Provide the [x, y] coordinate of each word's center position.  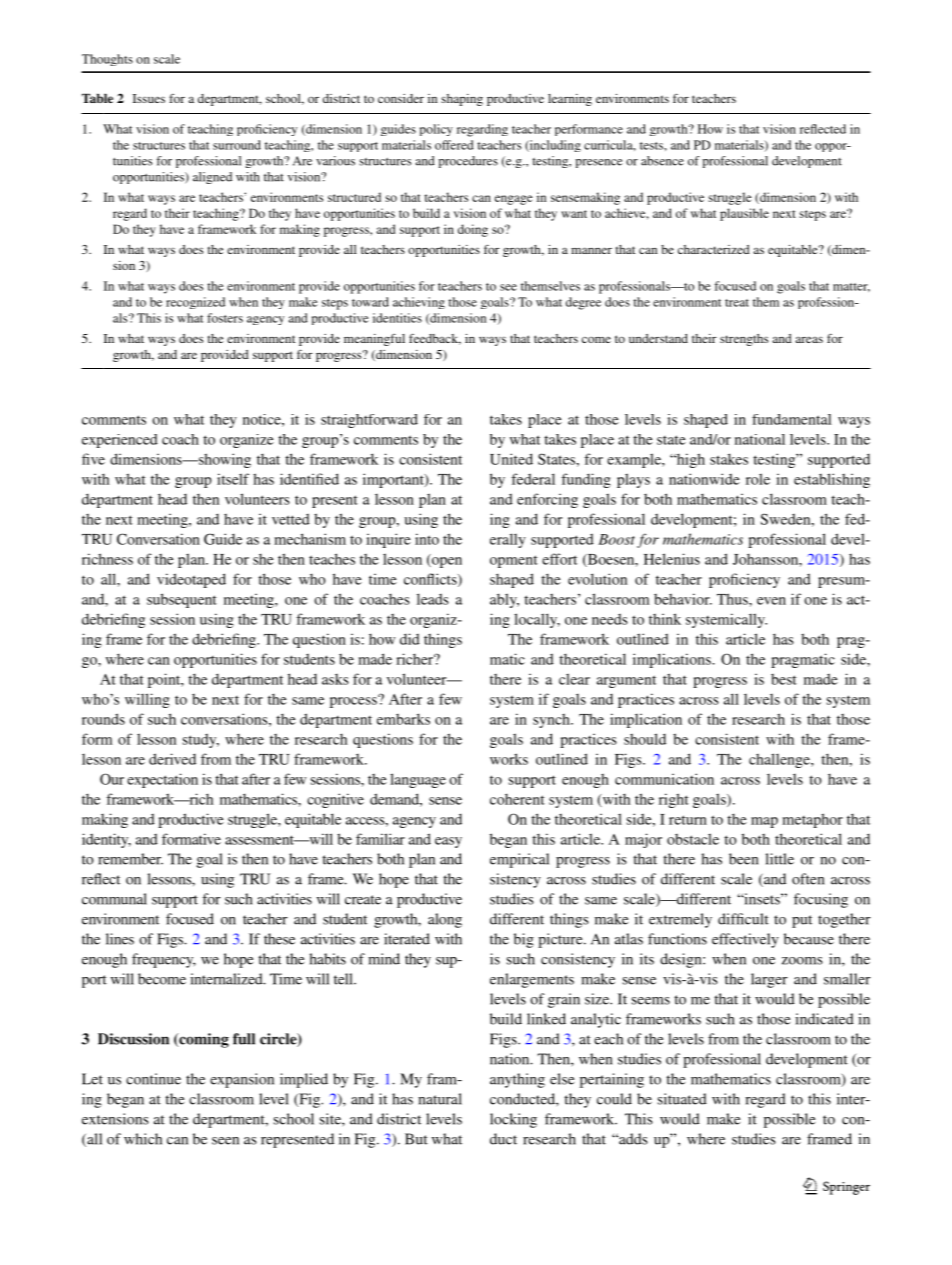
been [743, 859]
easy [448, 842]
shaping [462, 100]
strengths [744, 340]
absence [662, 161]
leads [433, 599]
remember [130, 859]
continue [153, 1079]
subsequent [182, 600]
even [771, 601]
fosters [225, 318]
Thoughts [107, 60]
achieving [419, 303]
